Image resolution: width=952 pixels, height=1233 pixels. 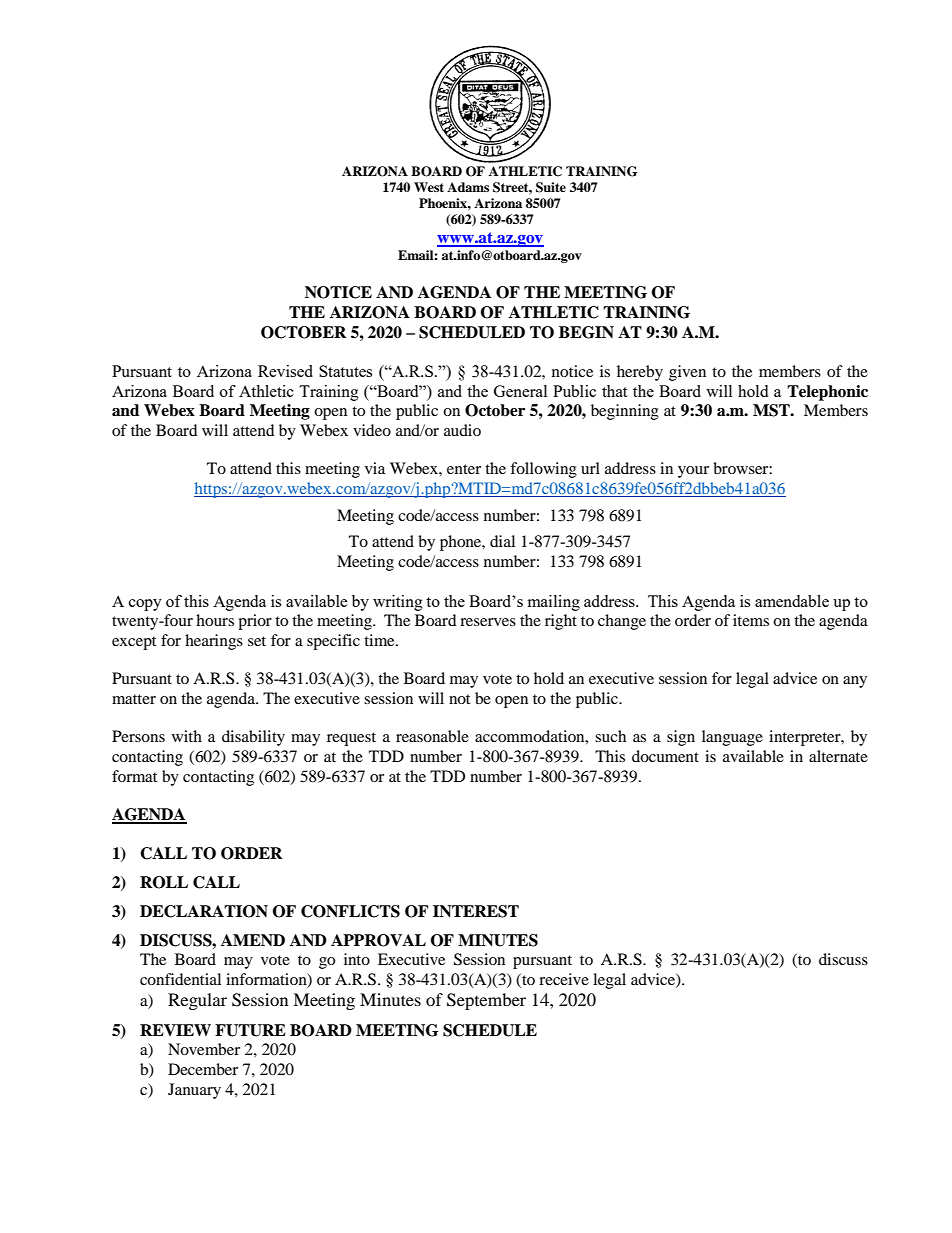 I want to click on your, so click(x=693, y=472).
